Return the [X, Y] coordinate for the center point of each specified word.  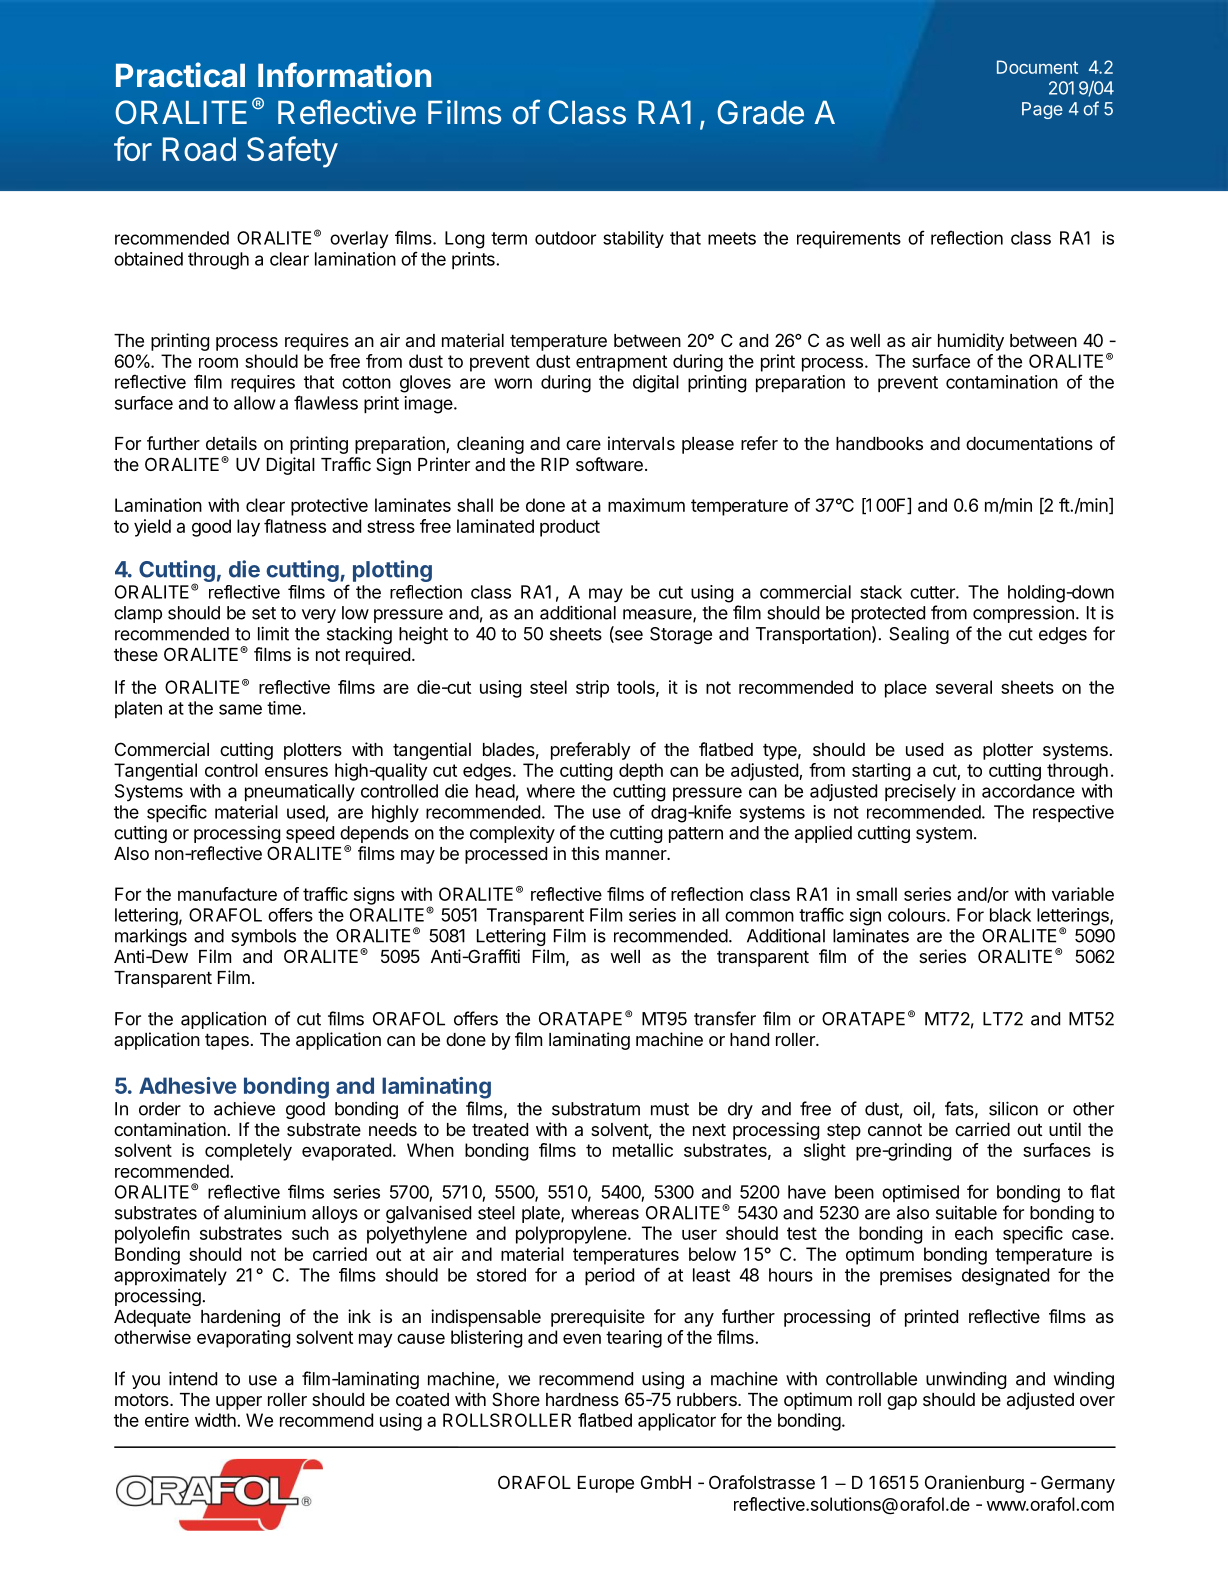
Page [1042, 110]
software [609, 464]
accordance [1028, 791]
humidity [971, 342]
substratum [596, 1109]
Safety [292, 152]
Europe [606, 1484]
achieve [244, 1108]
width [216, 1420]
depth [641, 772]
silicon [1013, 1108]
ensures [296, 772]
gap [902, 1403]
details [231, 443]
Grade [760, 112]
